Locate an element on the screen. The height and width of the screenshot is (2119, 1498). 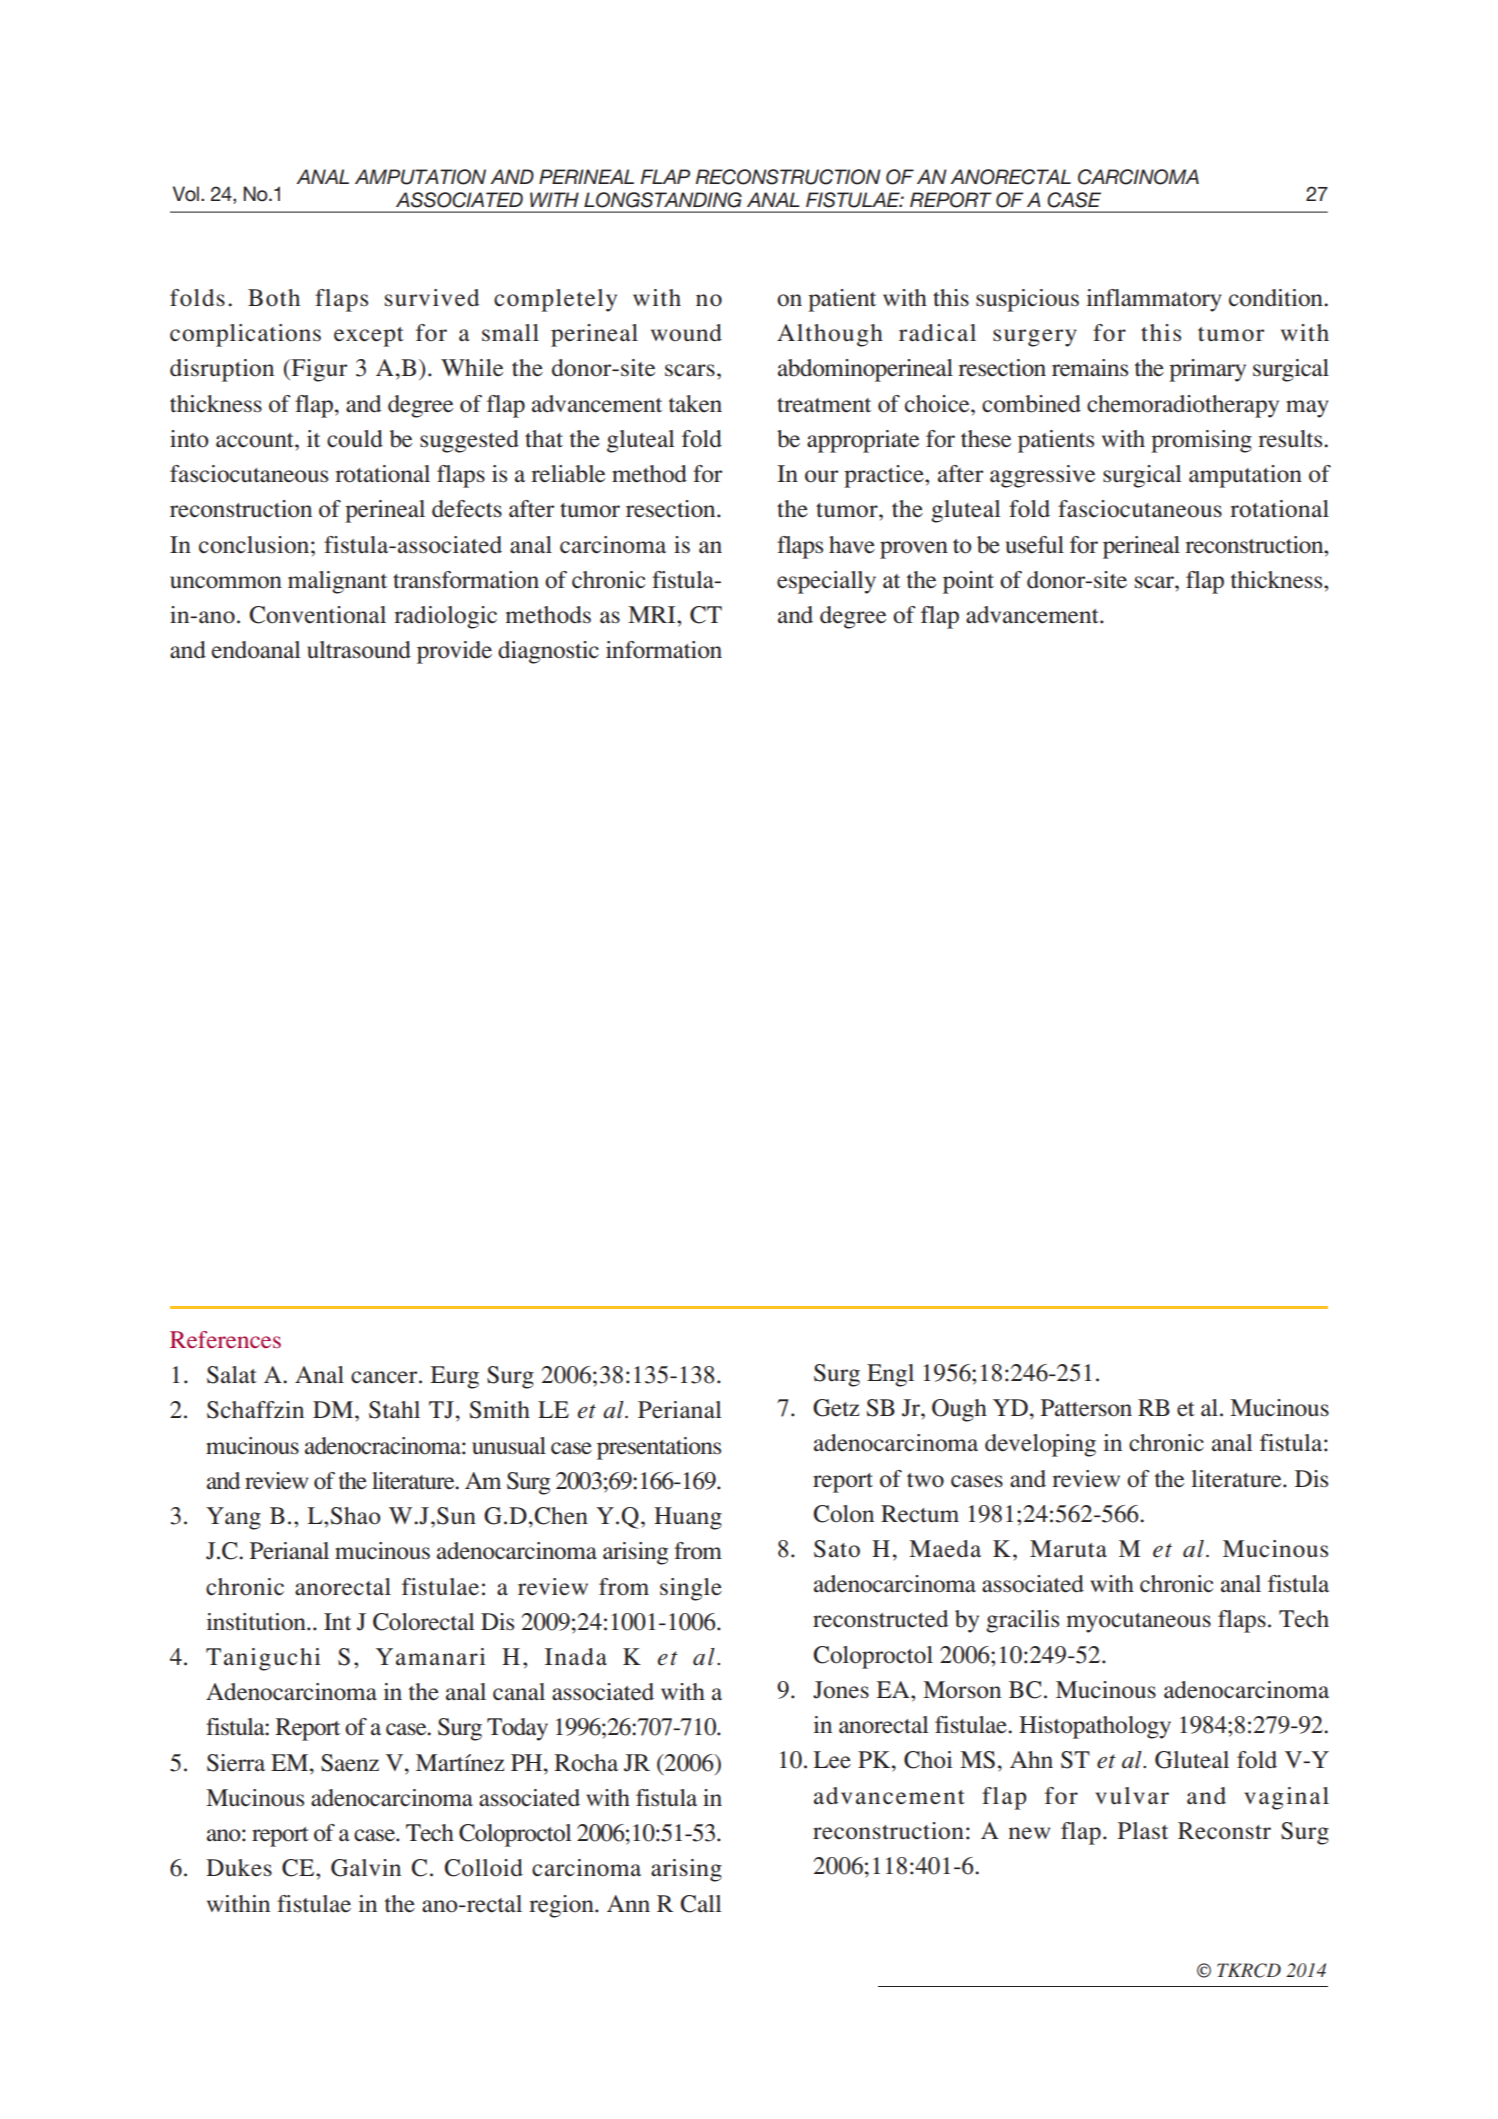
developing is located at coordinates (1040, 1445).
